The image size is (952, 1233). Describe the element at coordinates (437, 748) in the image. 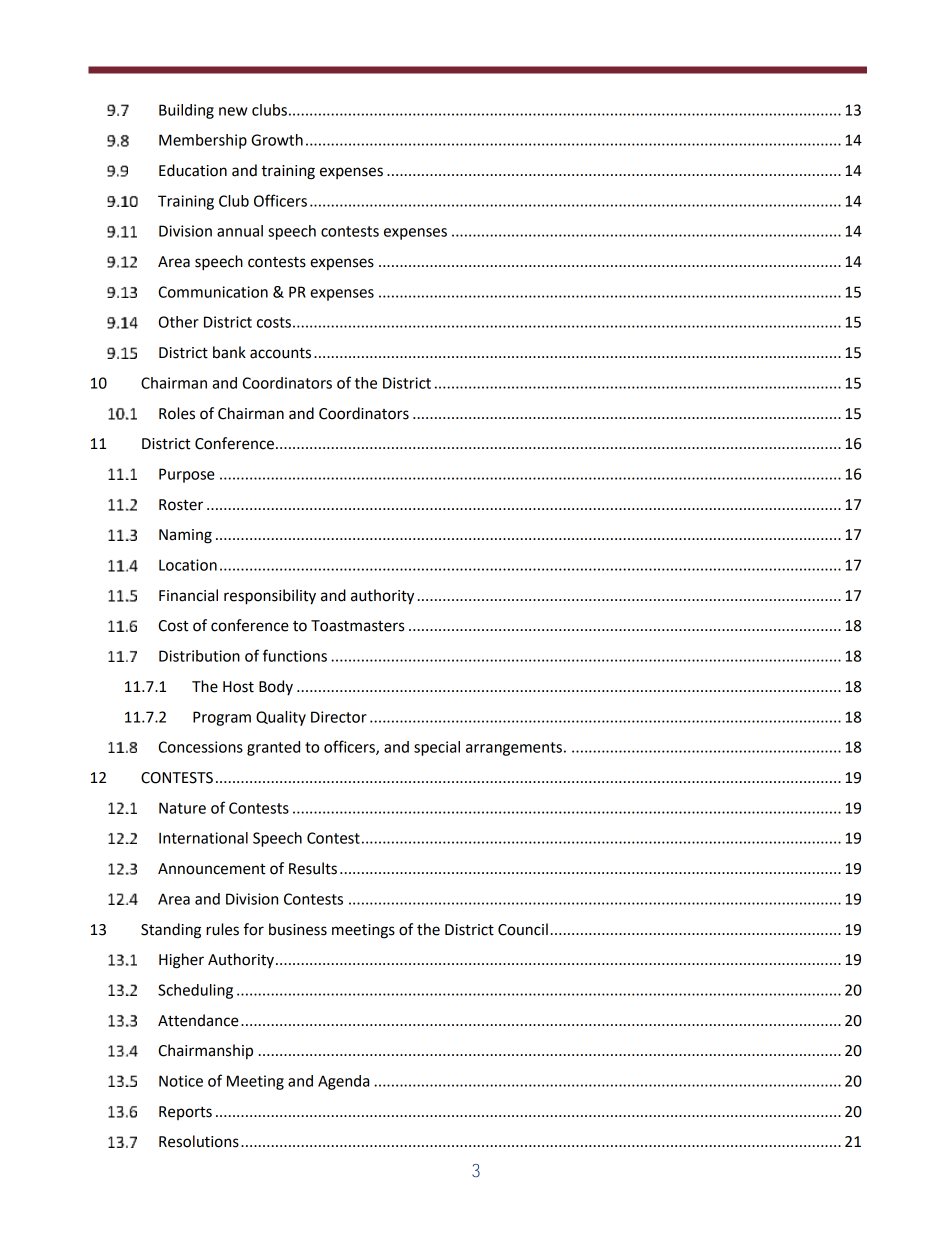

I see `special` at that location.
